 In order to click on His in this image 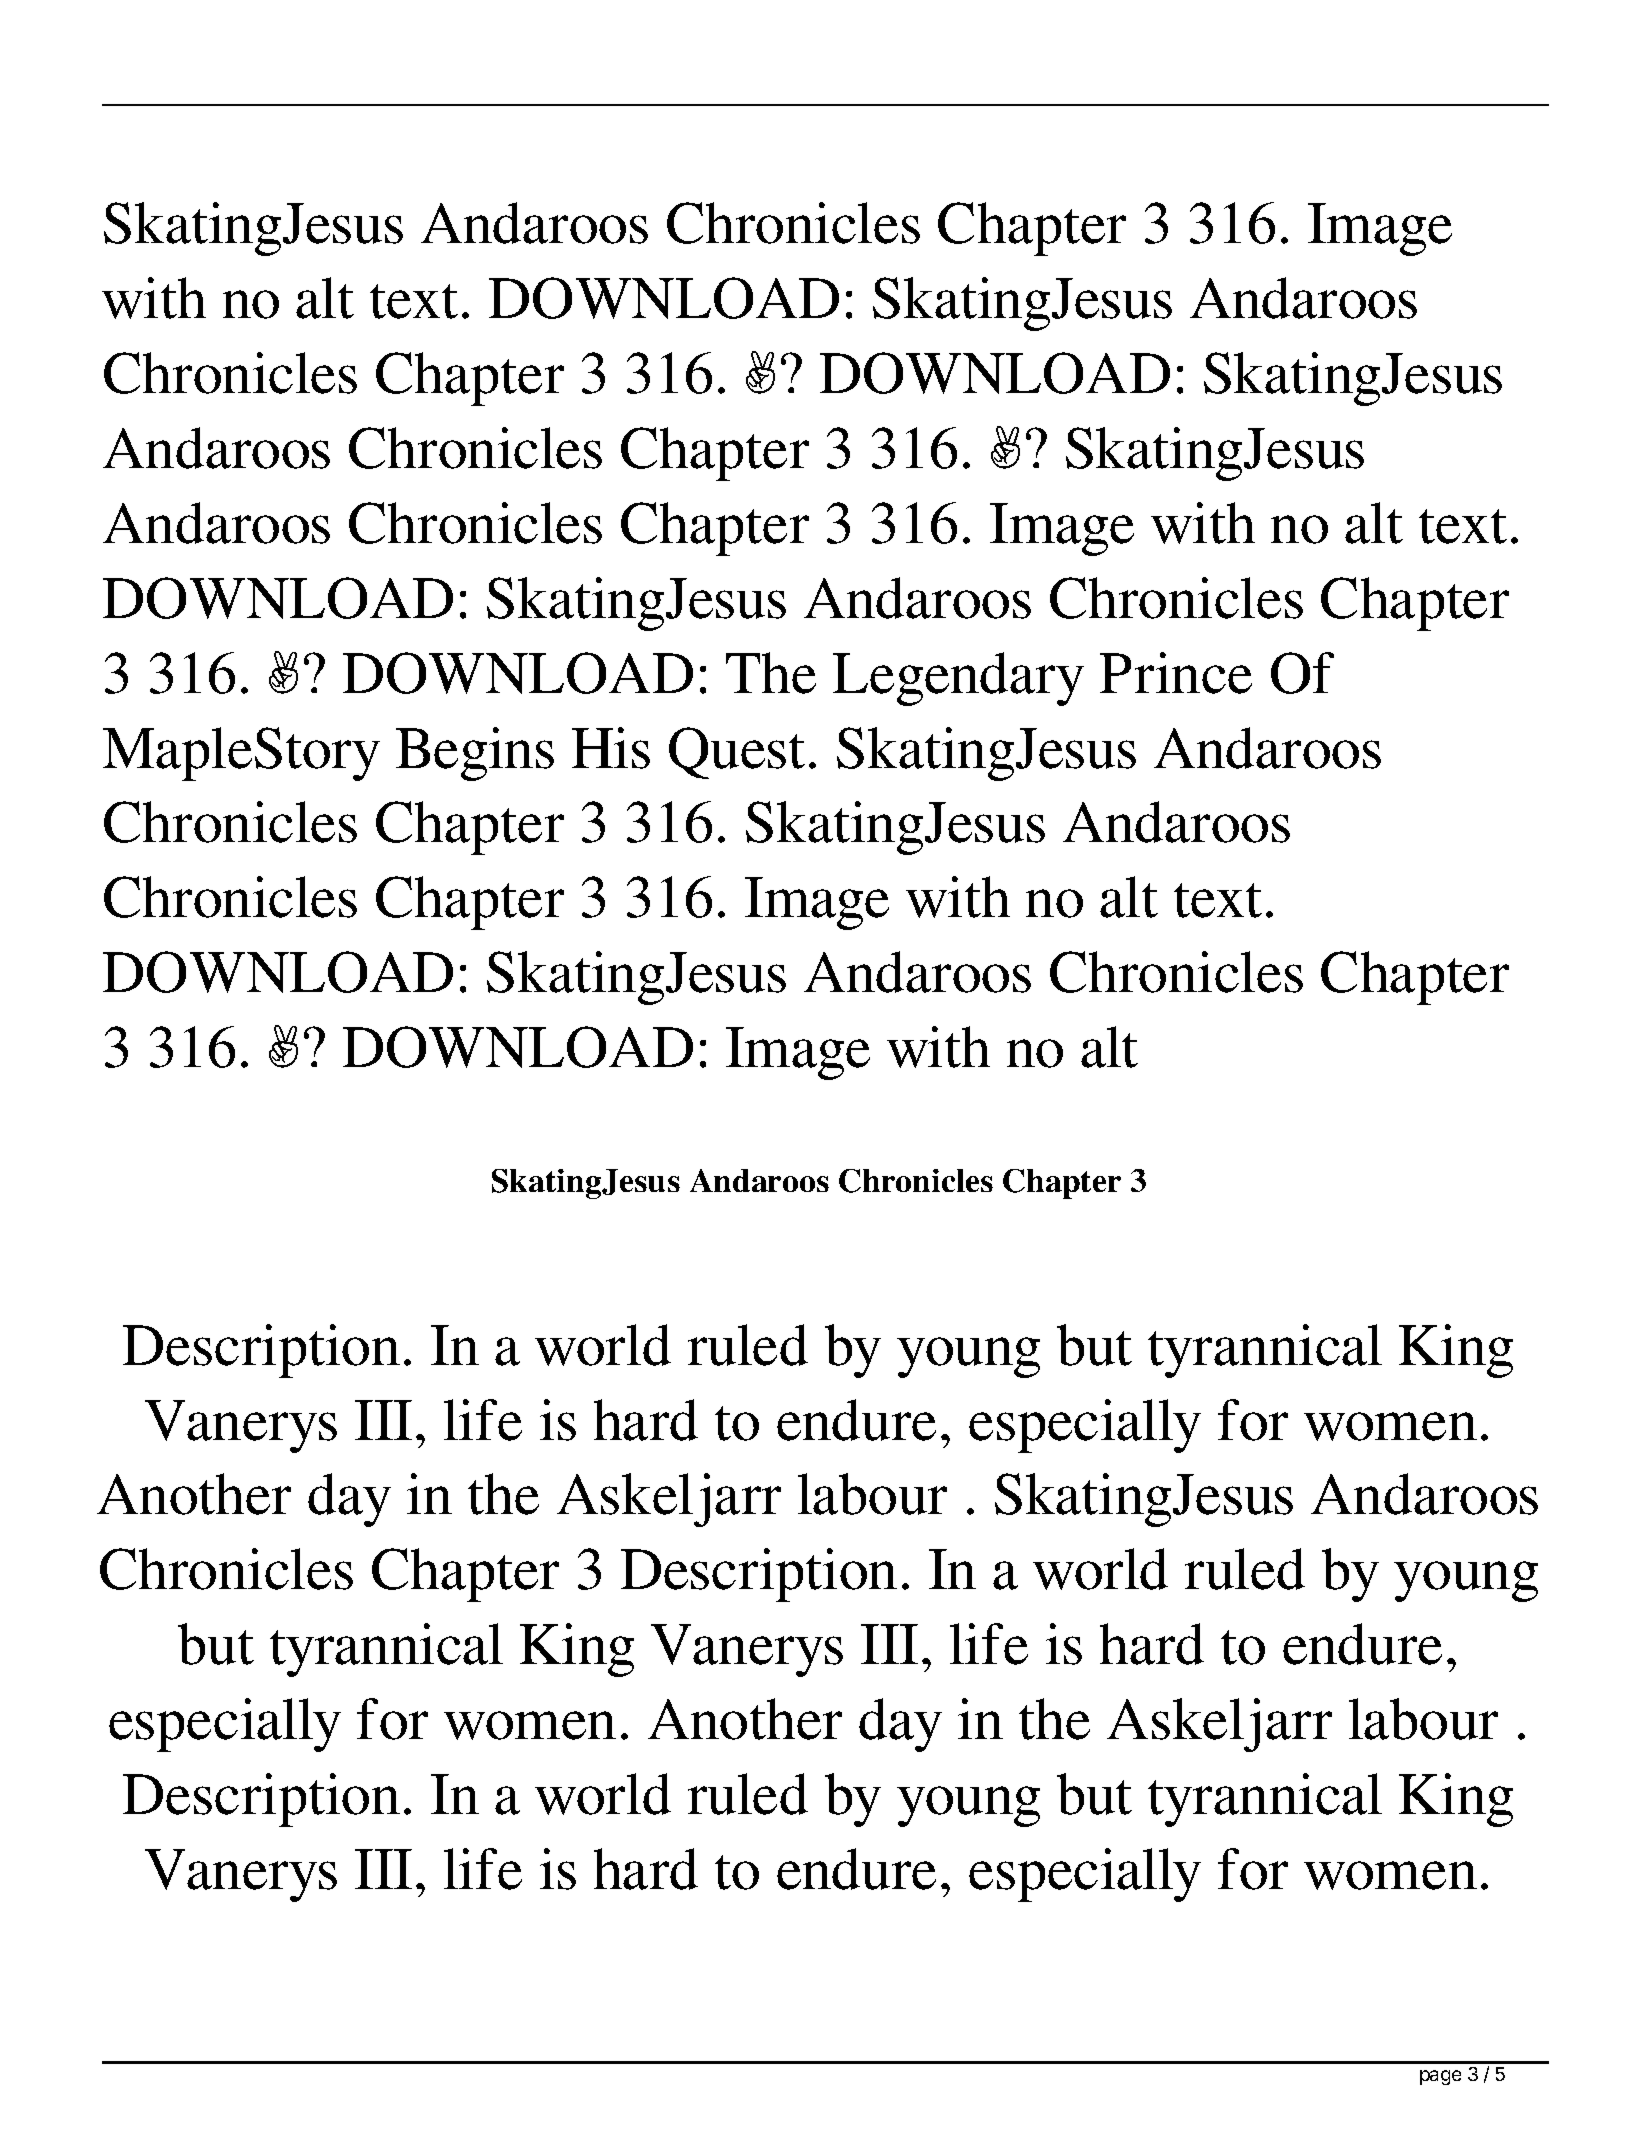, I will do `click(611, 748)`.
